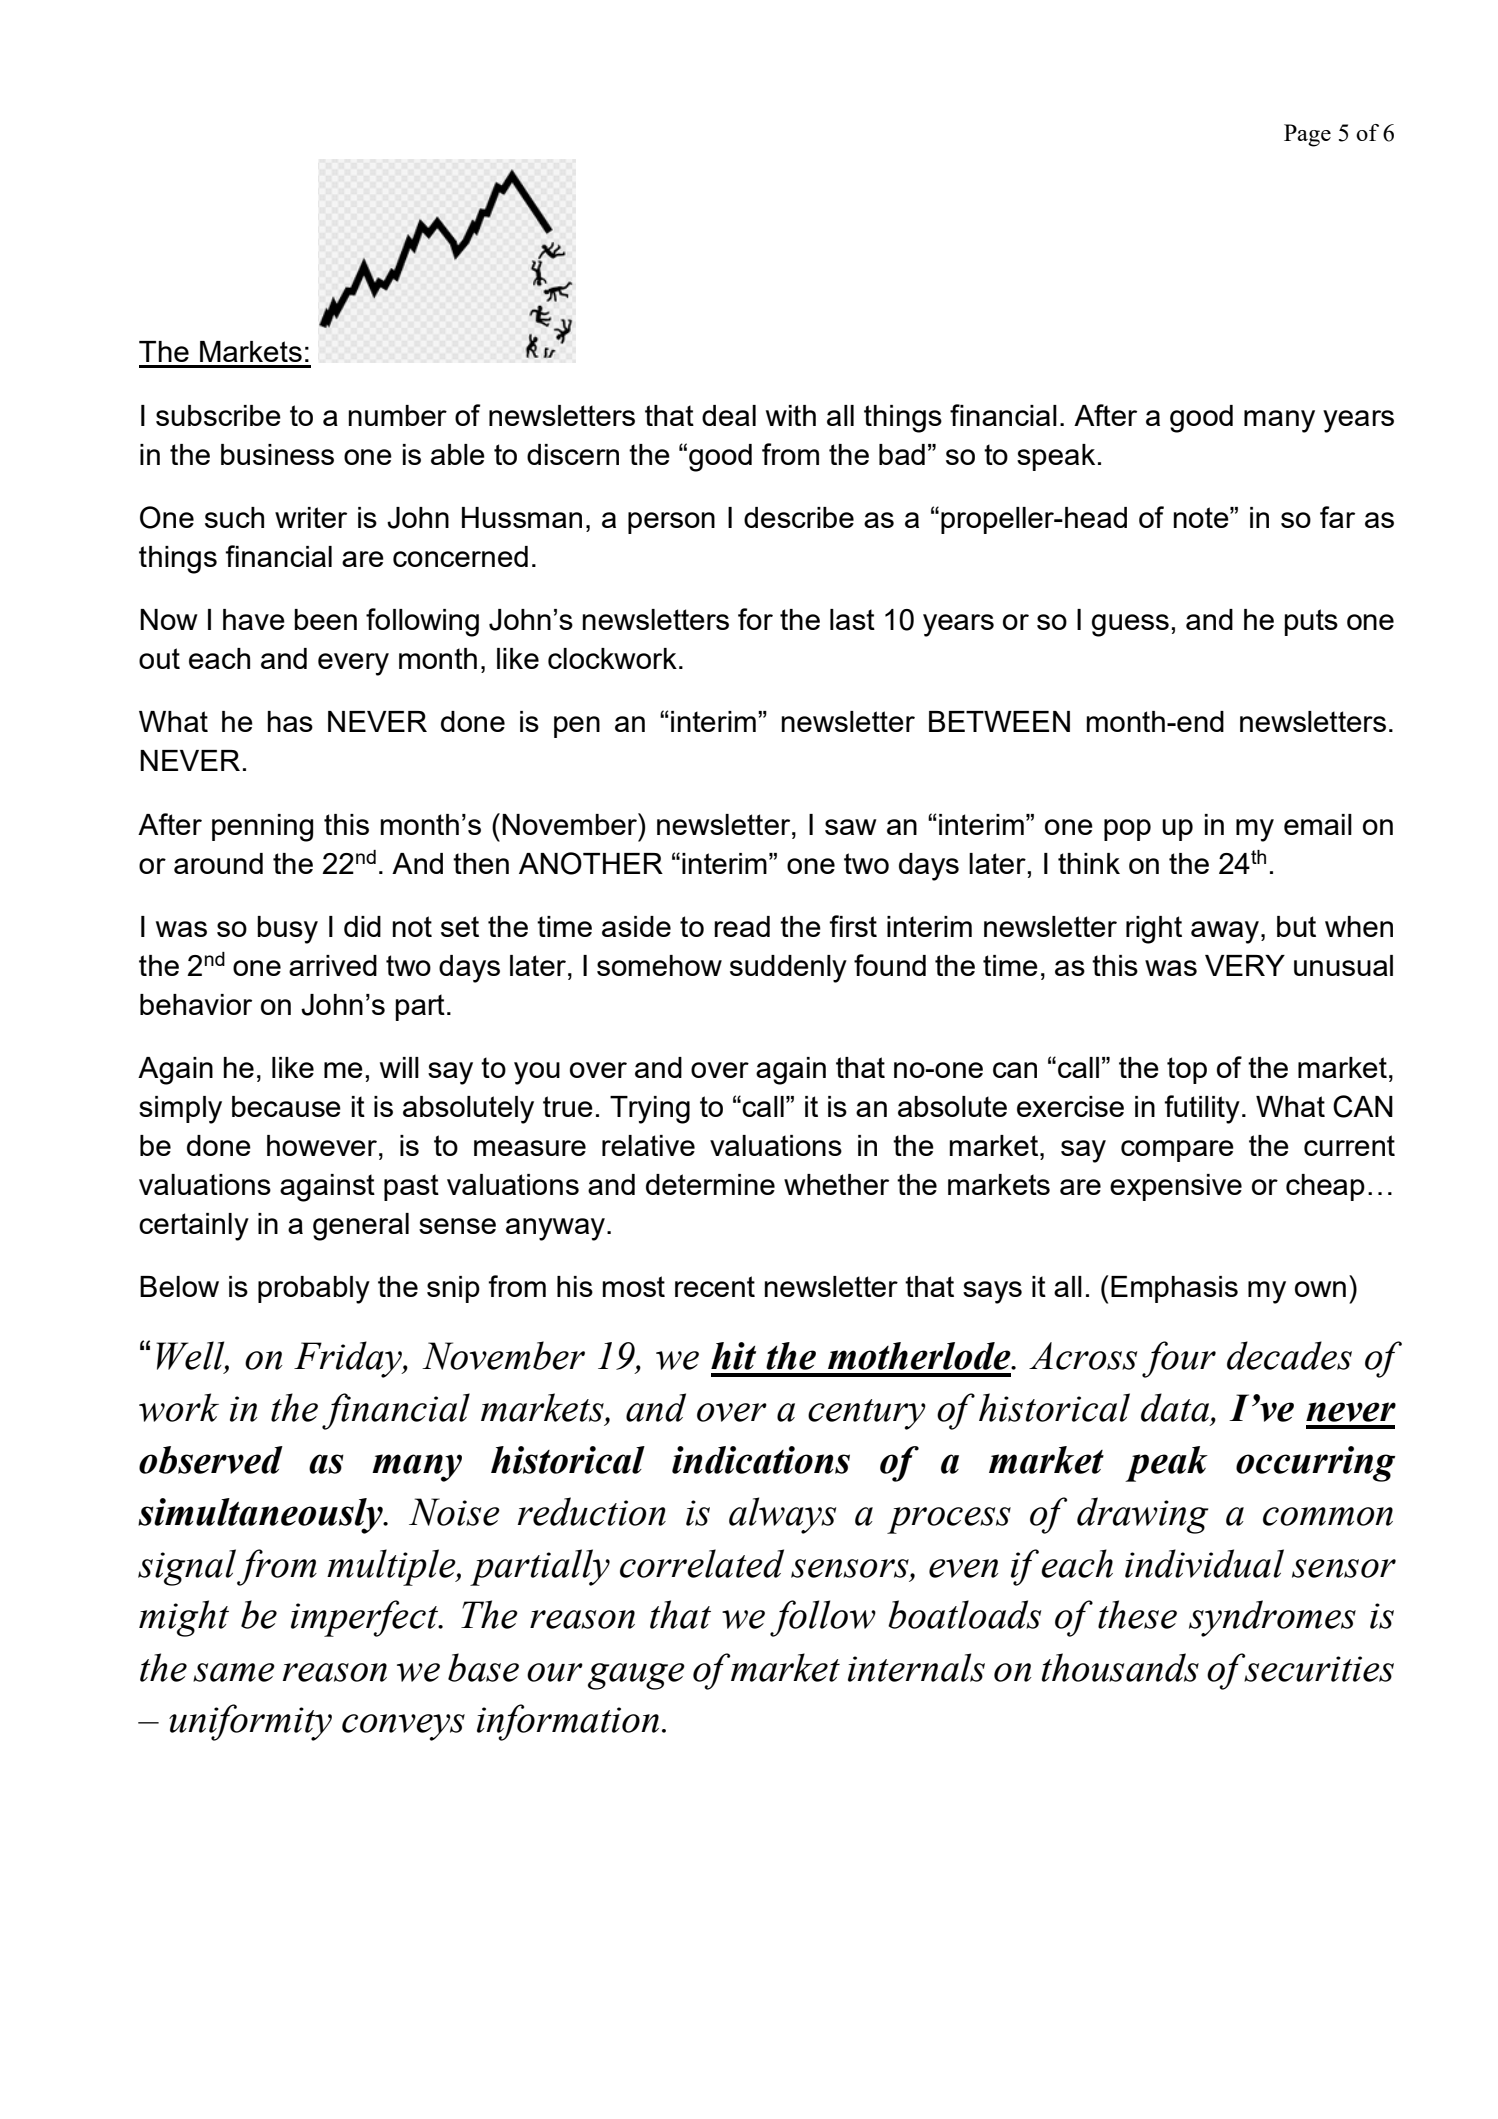  I want to click on Page, so click(1307, 135).
